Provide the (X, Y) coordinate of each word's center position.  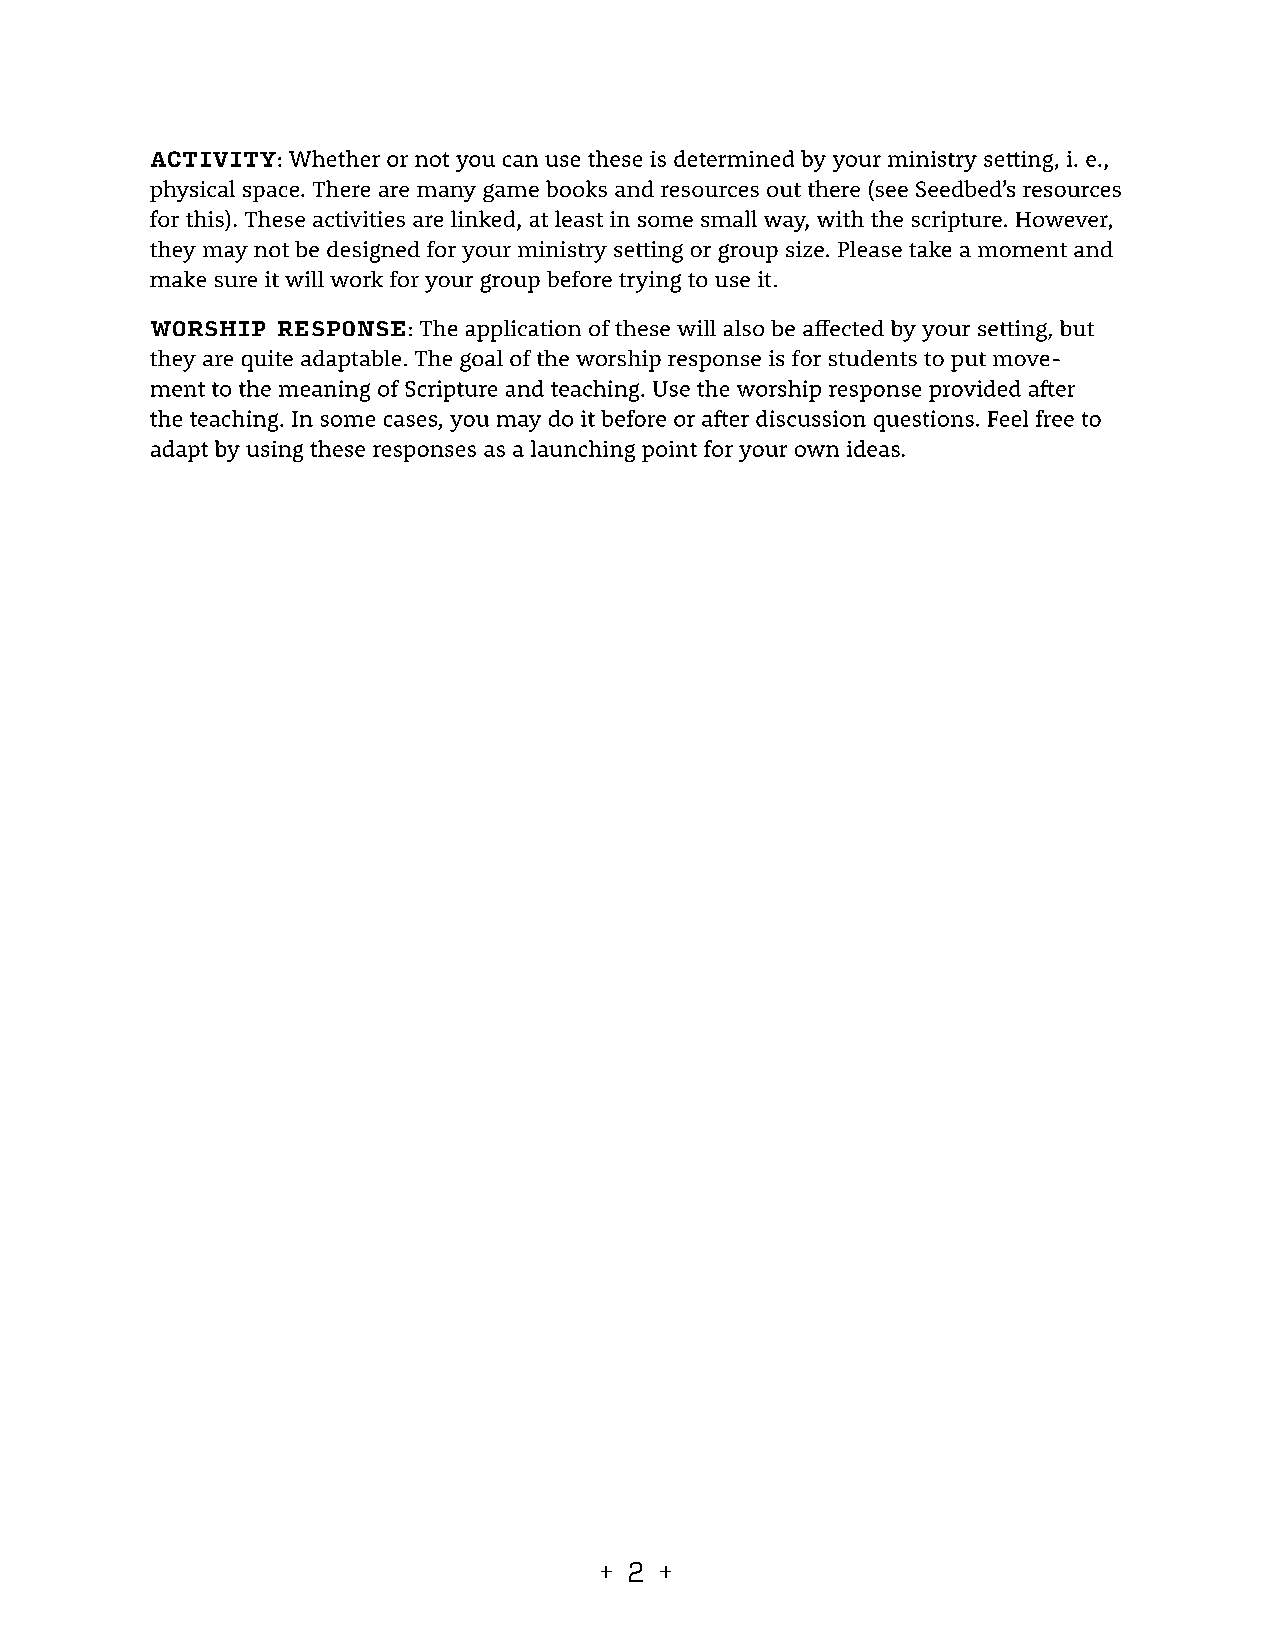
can (520, 161)
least (579, 218)
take (930, 249)
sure (236, 281)
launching (583, 451)
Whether (334, 158)
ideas (873, 448)
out (784, 190)
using (274, 451)
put (968, 362)
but (1077, 328)
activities (359, 219)
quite (267, 361)
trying (650, 282)
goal (481, 361)
